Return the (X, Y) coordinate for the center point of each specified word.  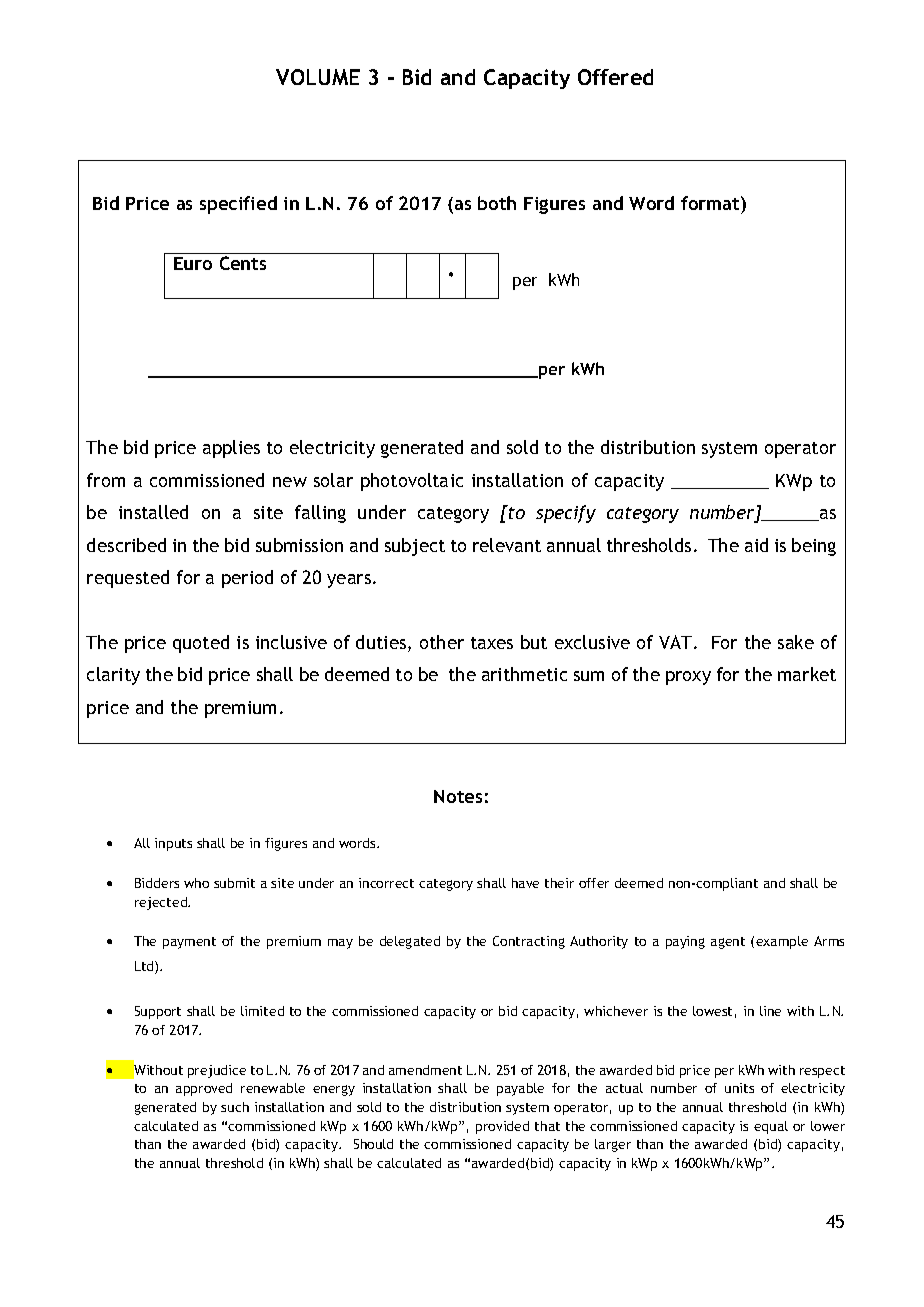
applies (231, 449)
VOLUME (318, 77)
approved (204, 1089)
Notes (458, 796)
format (711, 203)
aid (756, 545)
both (497, 203)
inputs (173, 844)
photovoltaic (412, 482)
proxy (688, 678)
